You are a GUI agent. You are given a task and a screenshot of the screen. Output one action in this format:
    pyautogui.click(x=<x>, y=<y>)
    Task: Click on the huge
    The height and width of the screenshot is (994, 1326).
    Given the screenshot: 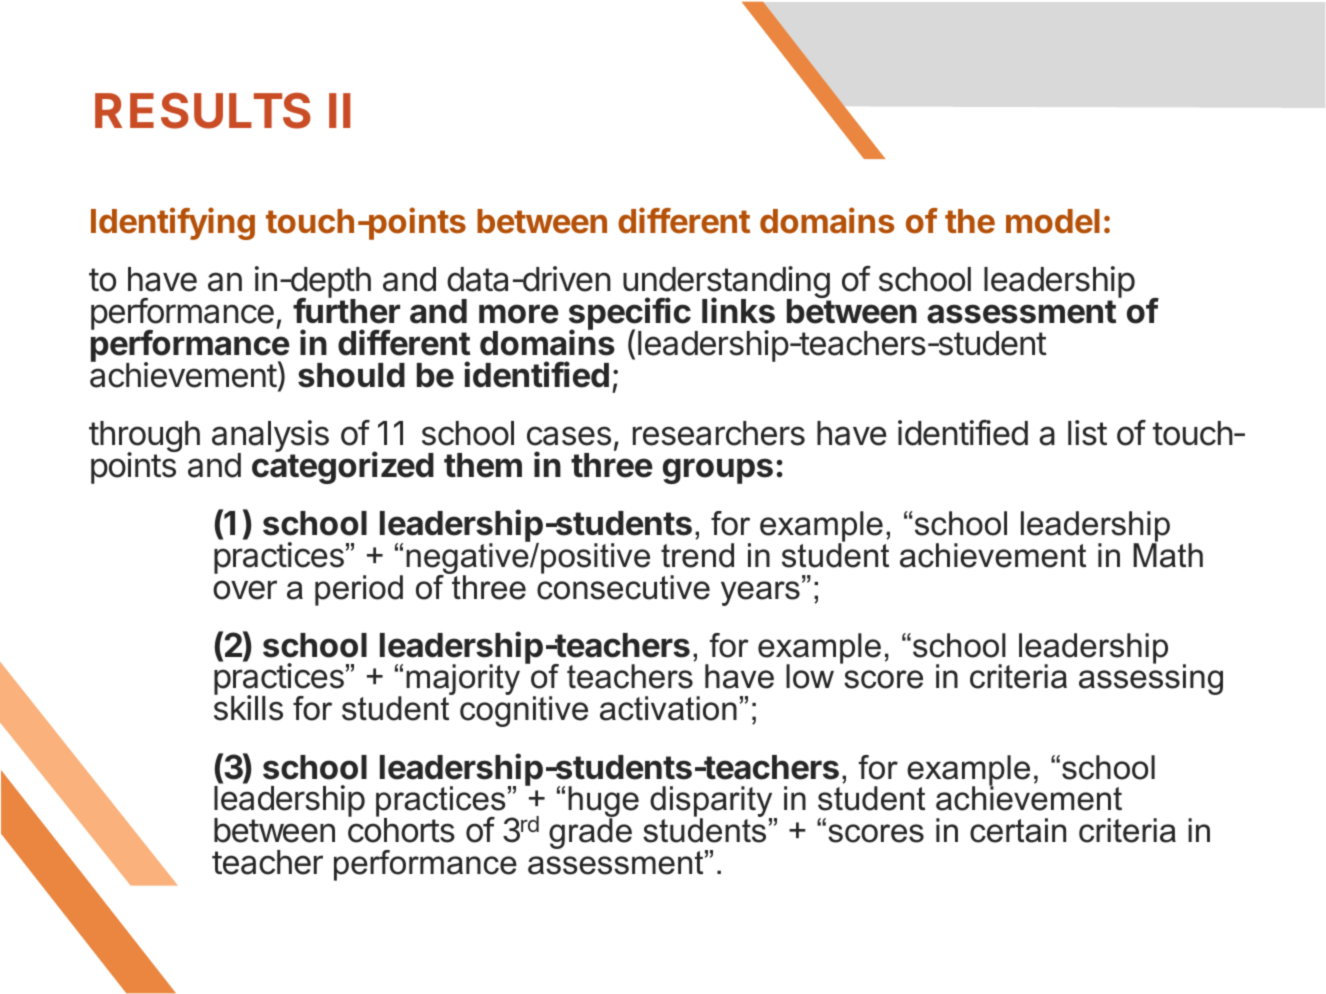 What is the action you would take?
    pyautogui.click(x=603, y=803)
